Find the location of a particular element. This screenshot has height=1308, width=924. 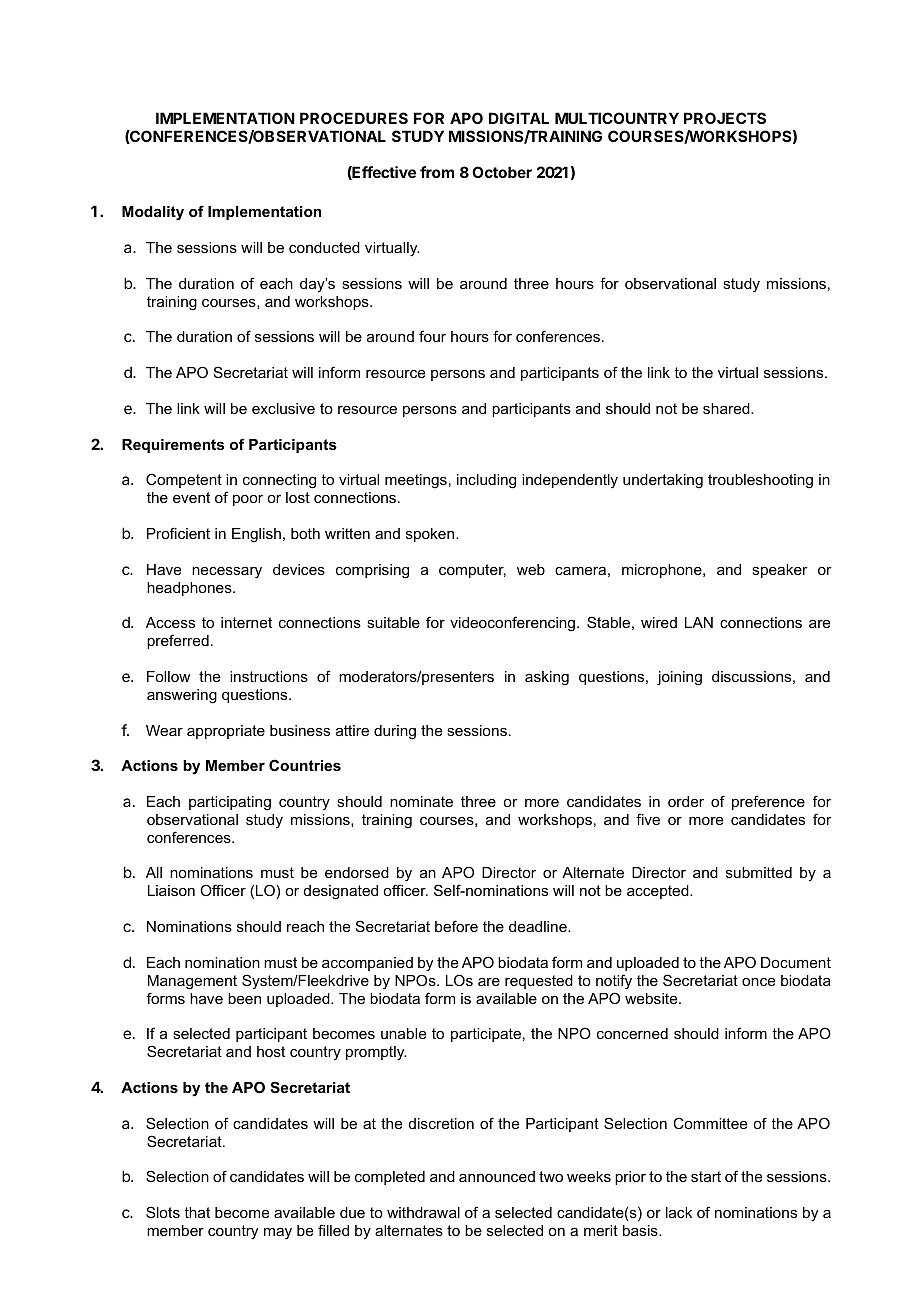

participating is located at coordinates (230, 803).
